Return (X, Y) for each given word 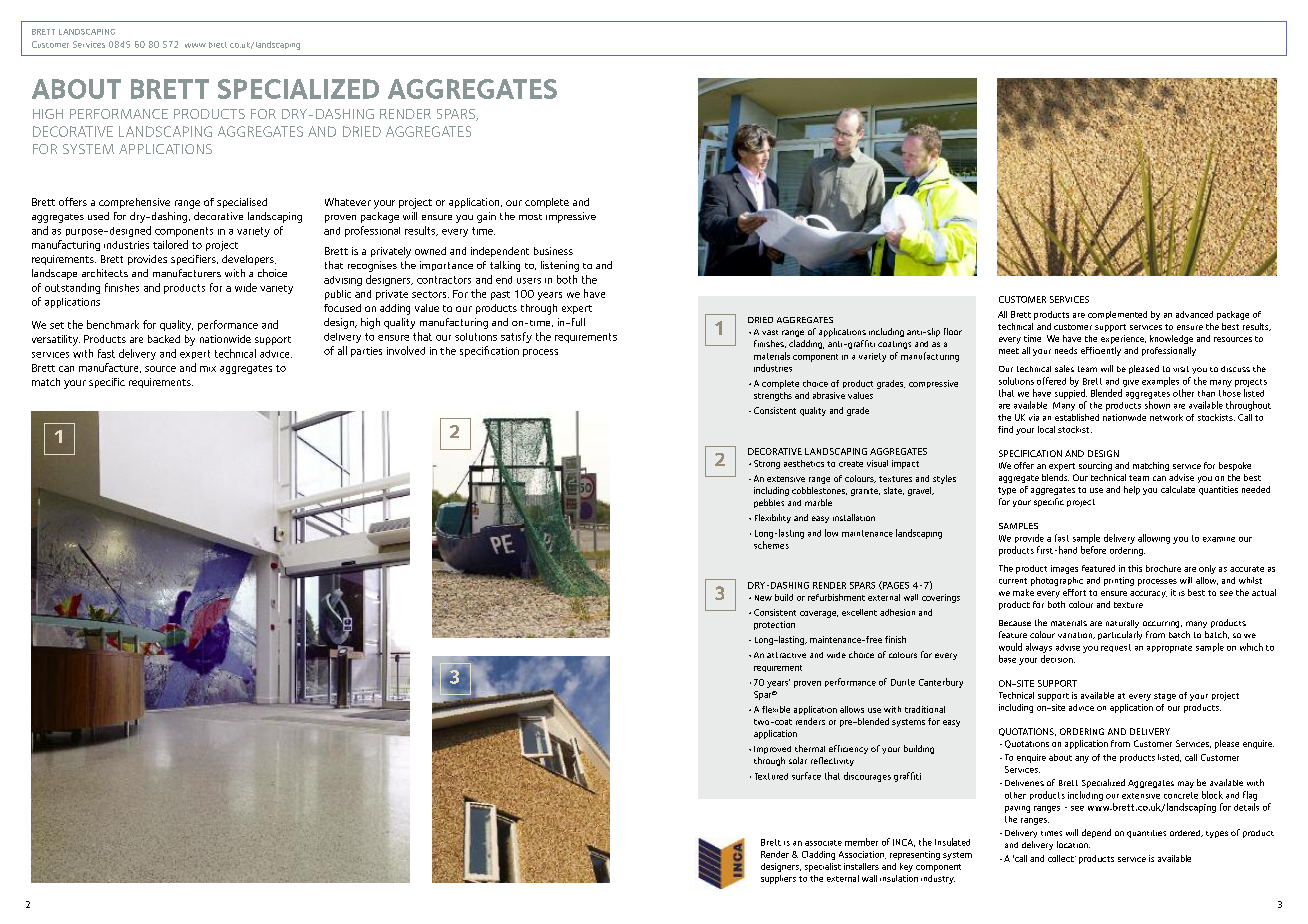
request (1116, 648)
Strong (767, 464)
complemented (1117, 315)
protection (774, 625)
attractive (786, 655)
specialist (823, 867)
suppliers (778, 879)
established (1077, 417)
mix (208, 369)
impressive (571, 217)
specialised (242, 203)
